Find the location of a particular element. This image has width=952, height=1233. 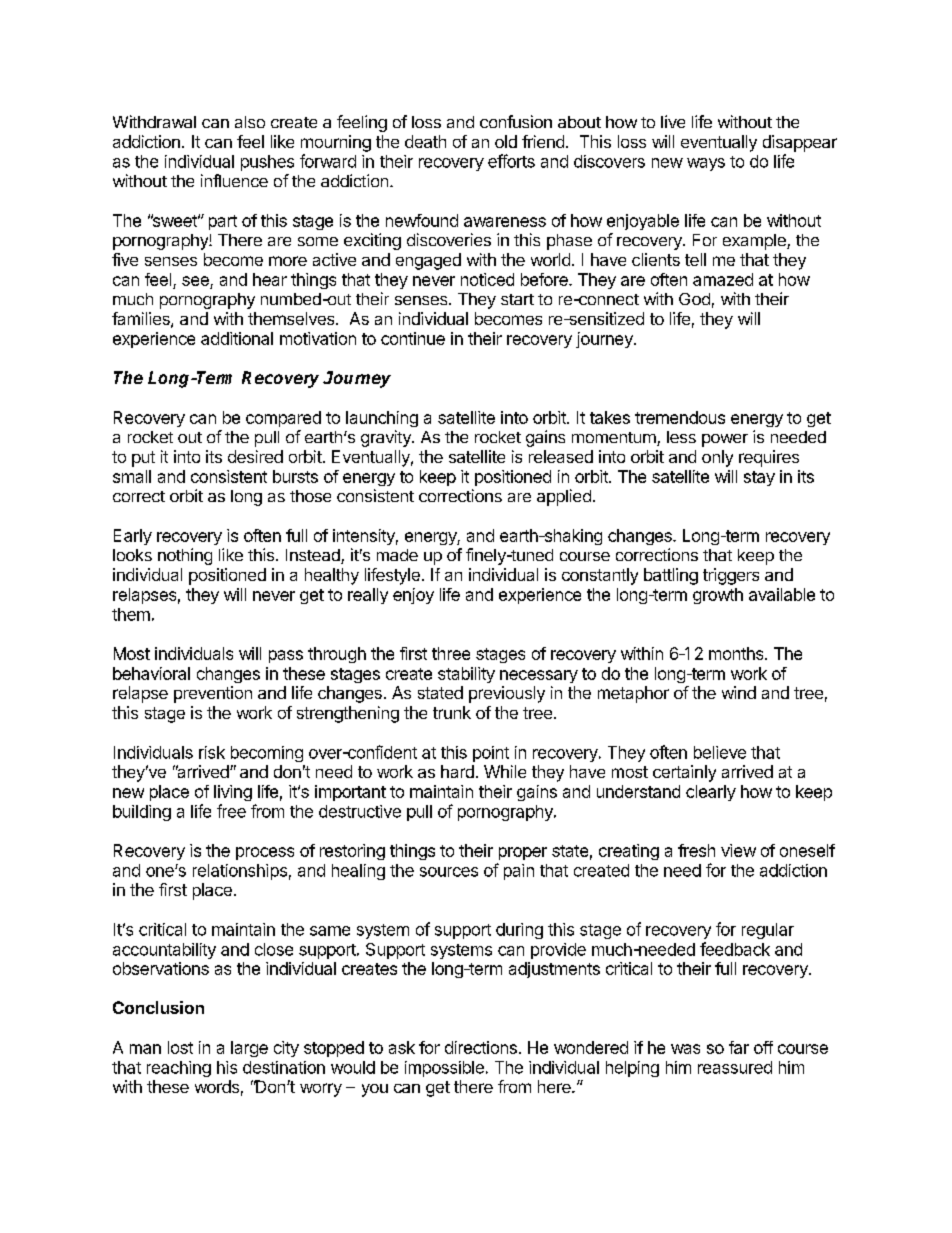

ways is located at coordinates (706, 164).
